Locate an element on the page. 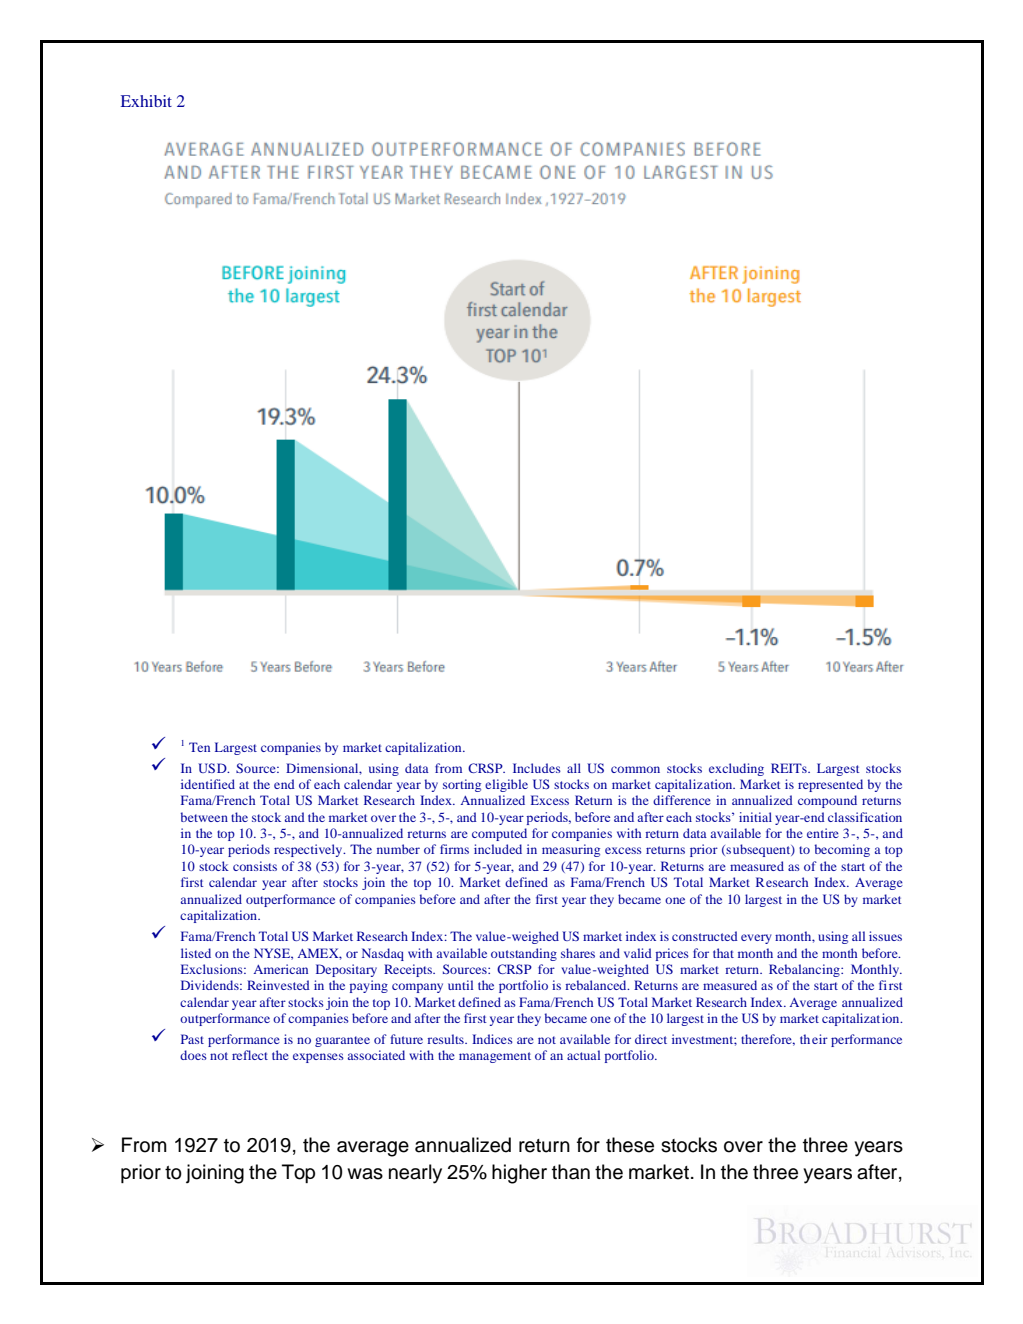  excluding is located at coordinates (736, 769).
